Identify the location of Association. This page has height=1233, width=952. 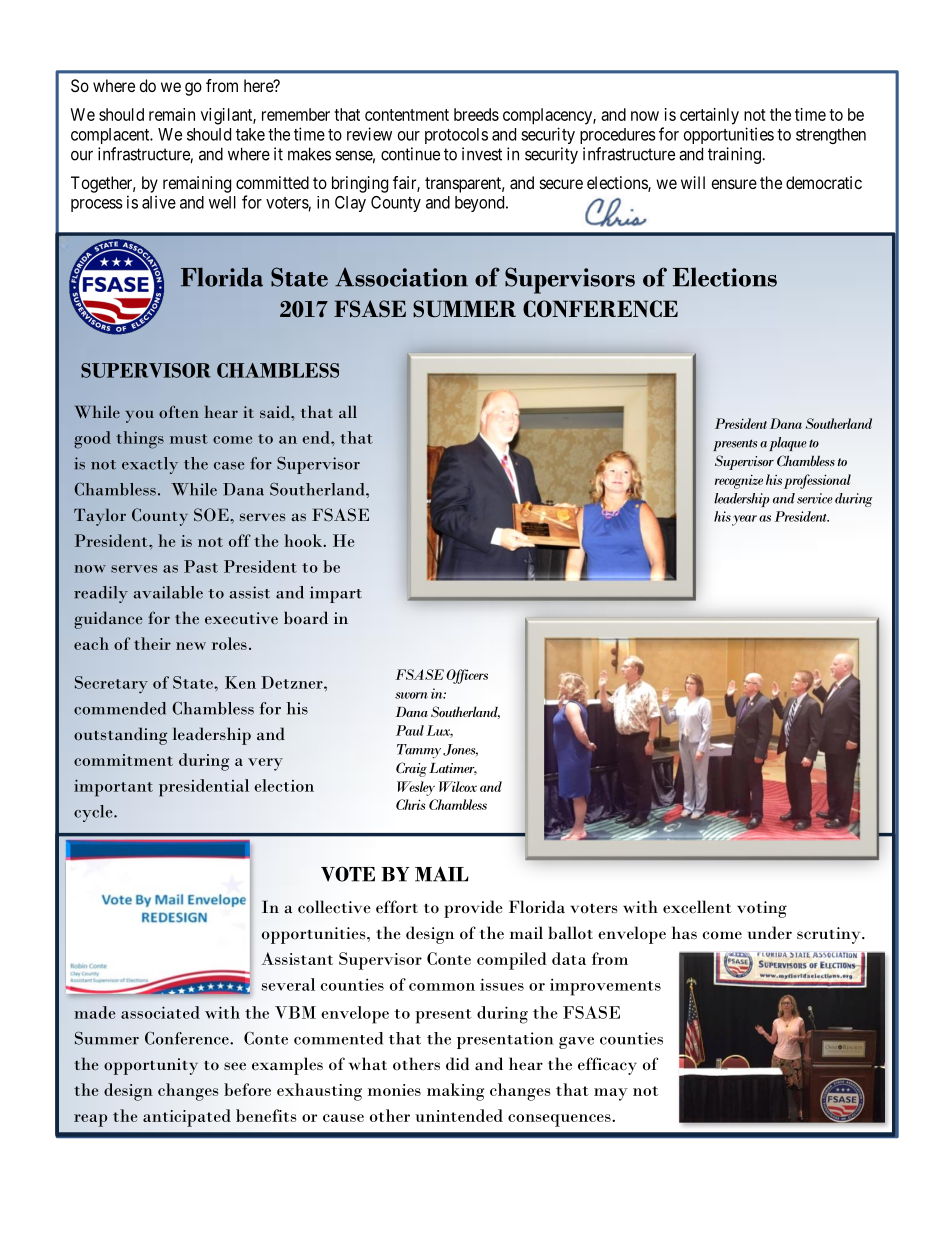
(401, 277).
